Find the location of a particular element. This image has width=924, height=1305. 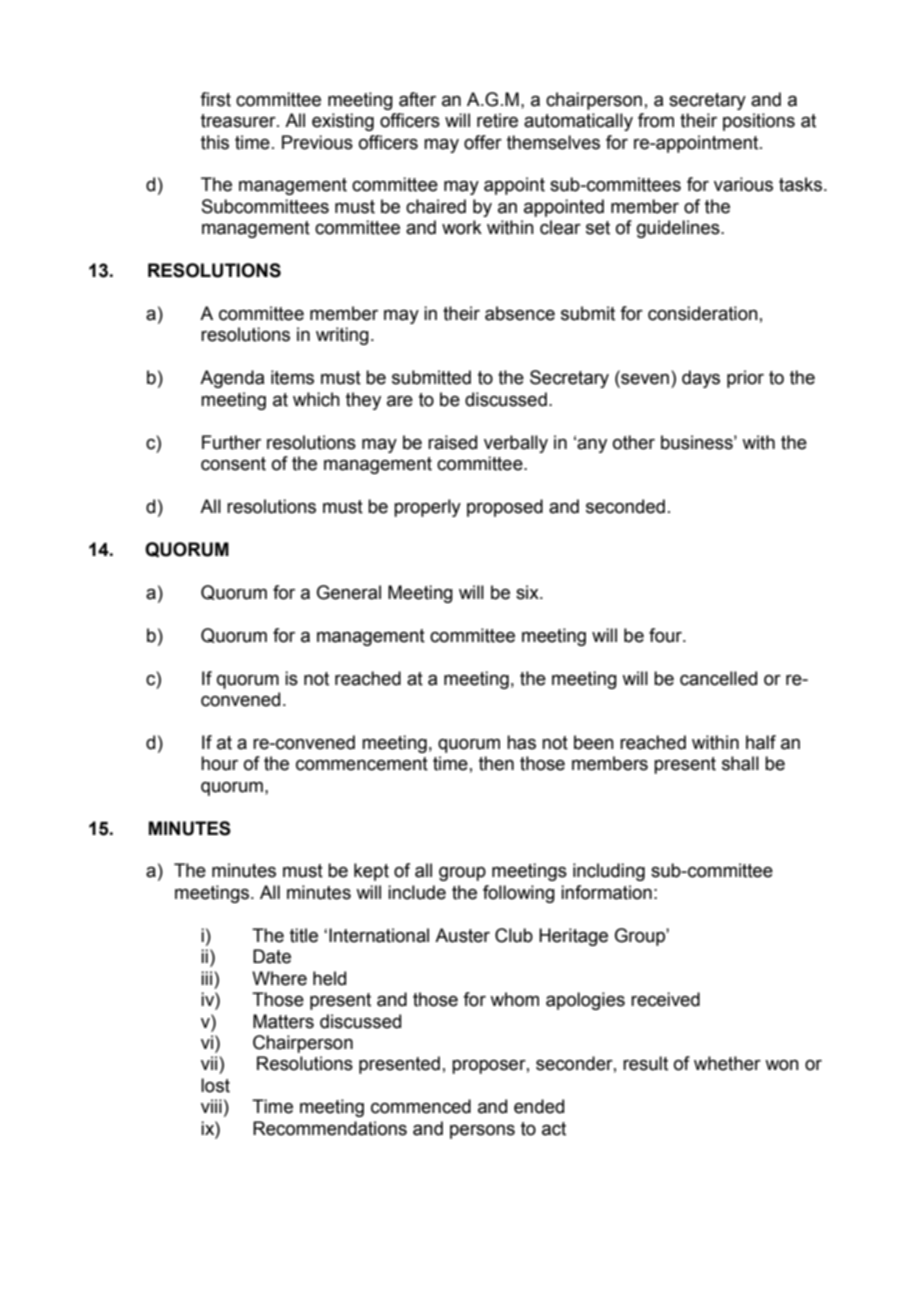

then is located at coordinates (496, 763).
